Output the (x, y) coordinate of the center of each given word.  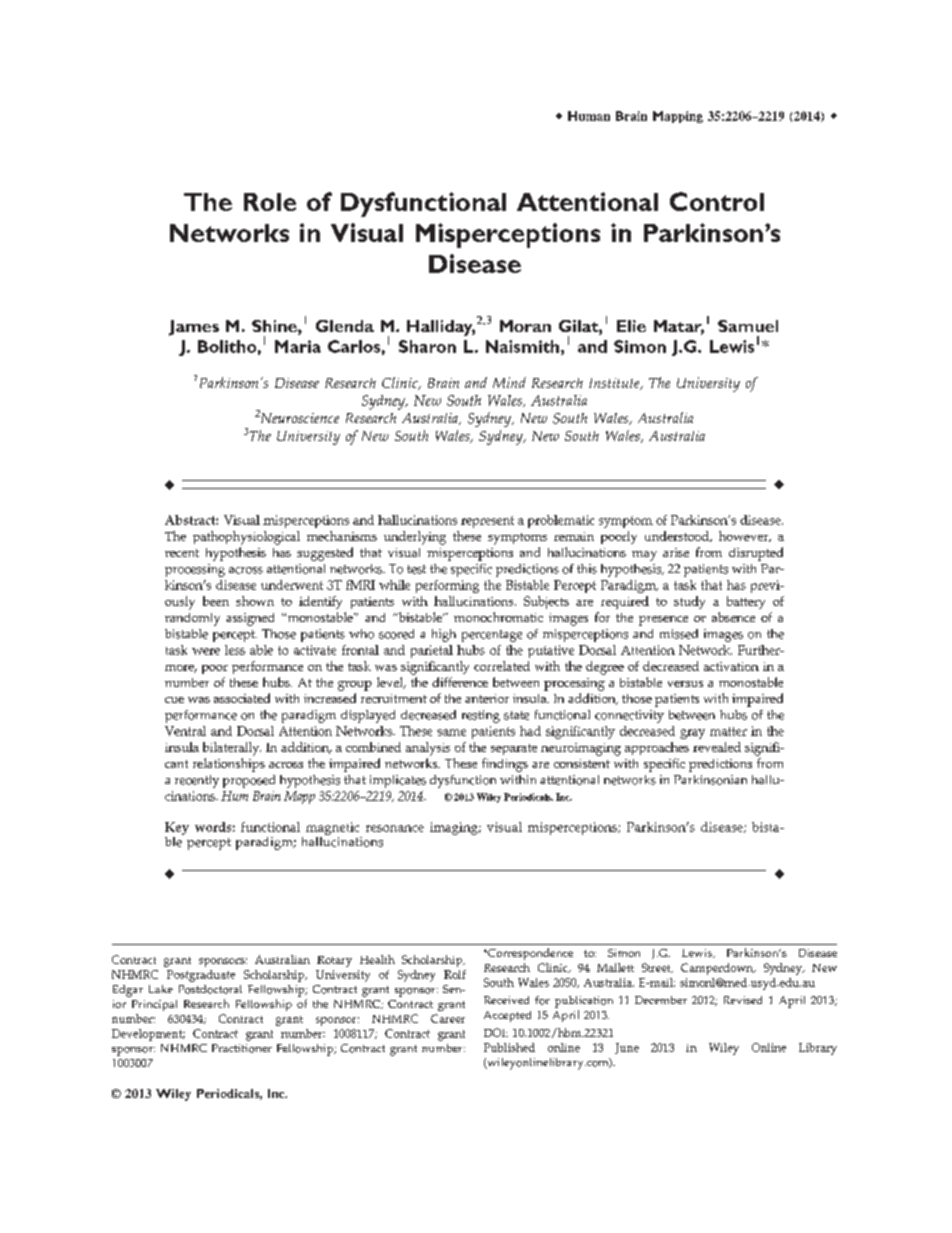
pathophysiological (246, 538)
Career (448, 1018)
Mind (509, 382)
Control (717, 201)
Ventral (185, 731)
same (451, 732)
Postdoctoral (210, 989)
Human (589, 116)
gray (692, 734)
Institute (615, 384)
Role (270, 202)
